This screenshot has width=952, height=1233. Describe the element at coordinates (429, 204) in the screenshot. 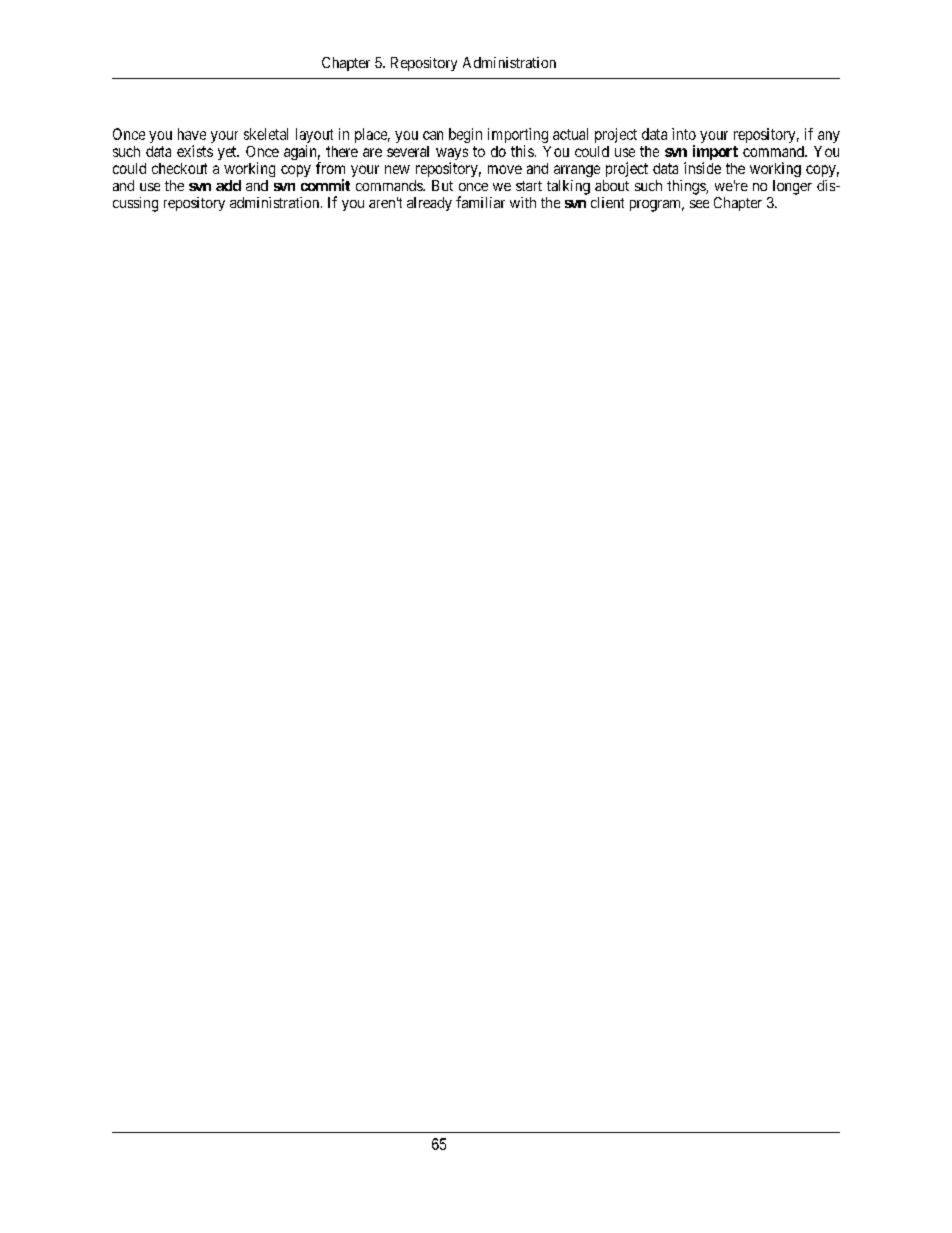

I see `already` at that location.
